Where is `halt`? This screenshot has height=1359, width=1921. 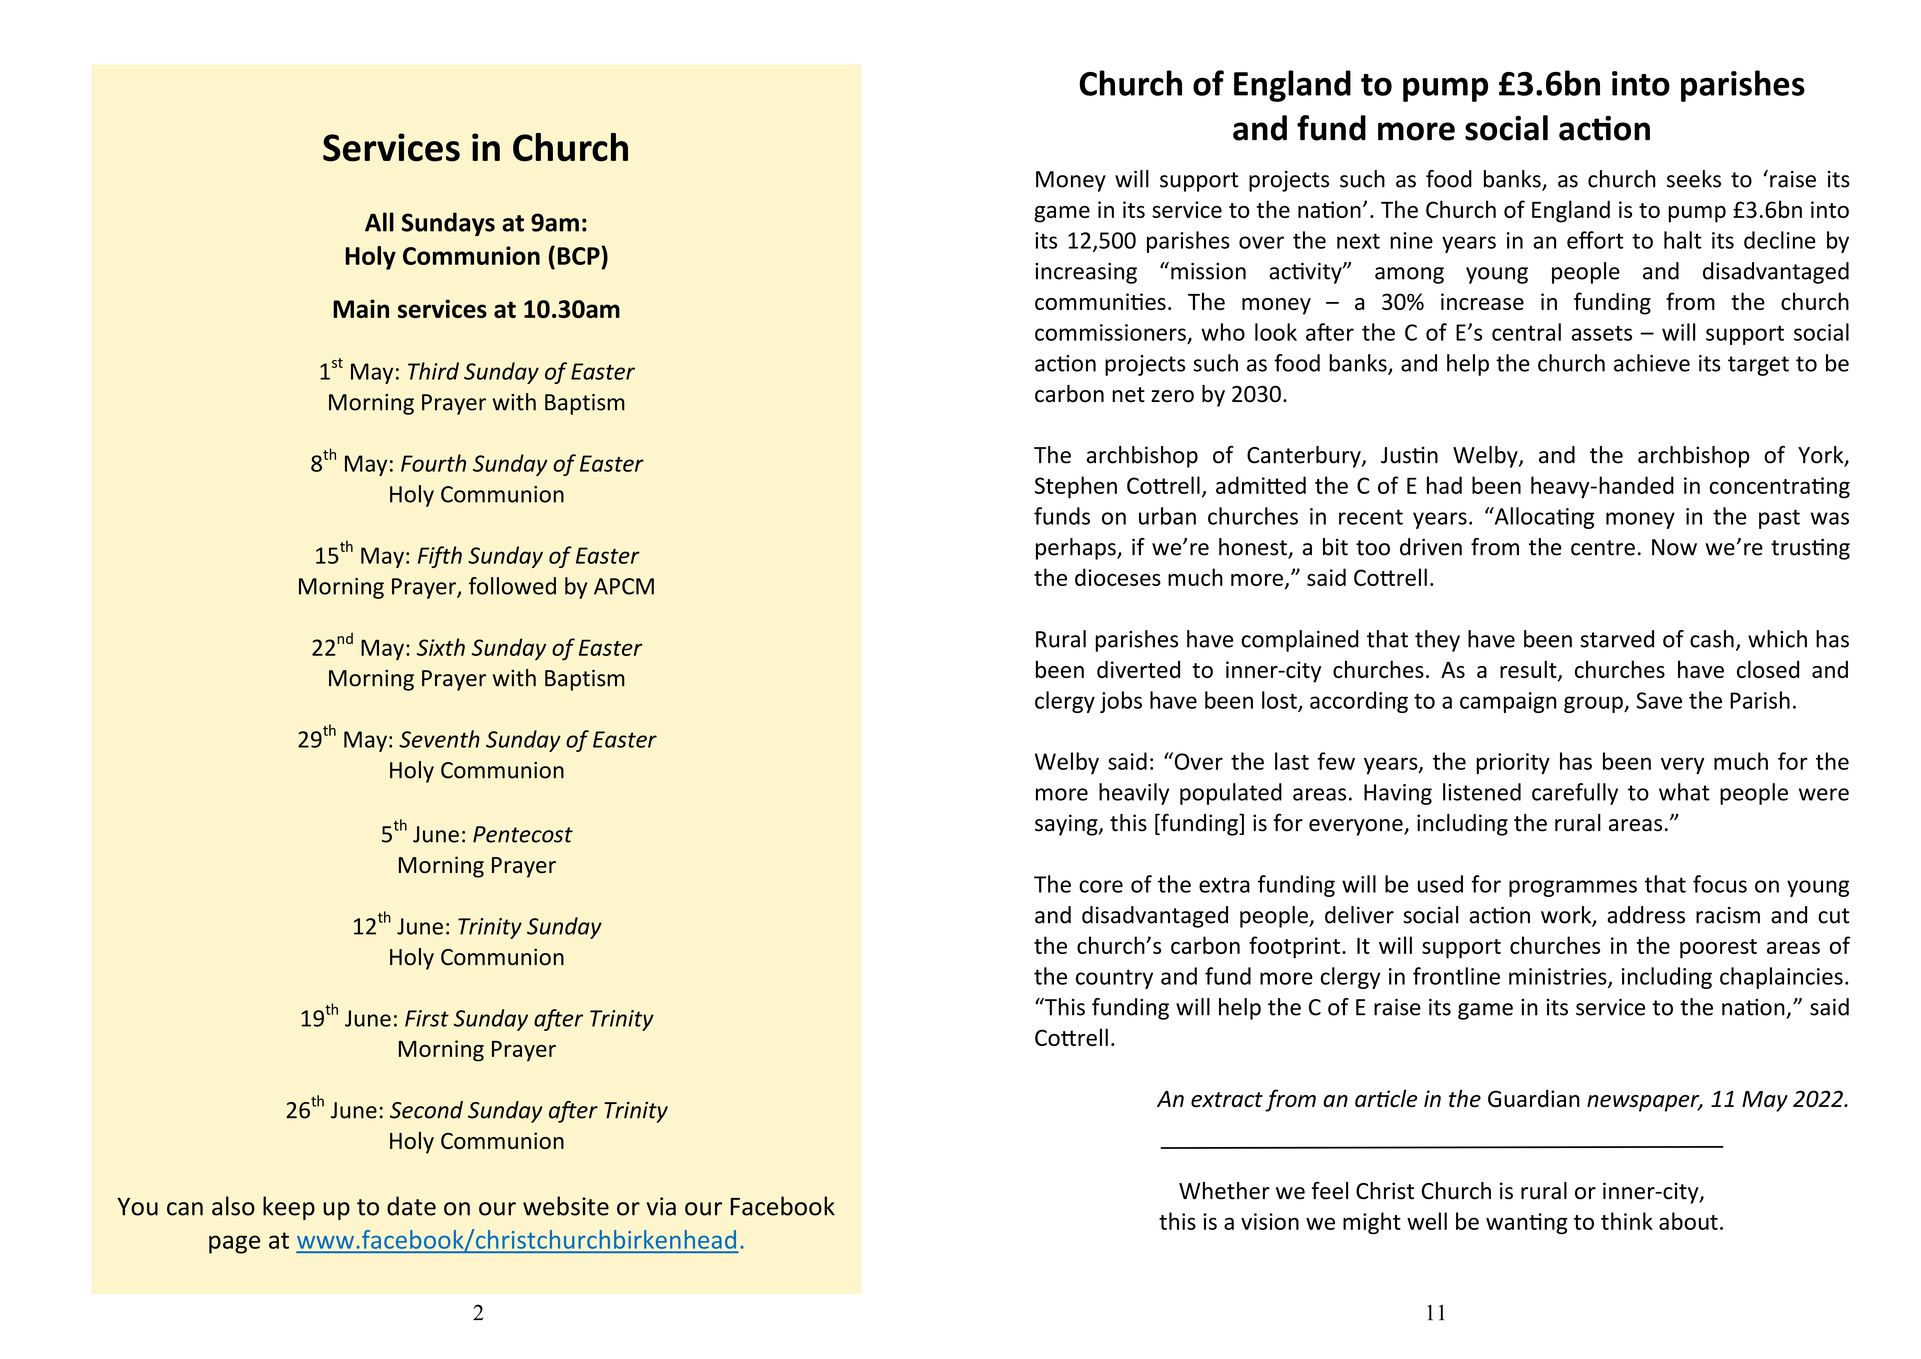 halt is located at coordinates (1683, 240).
